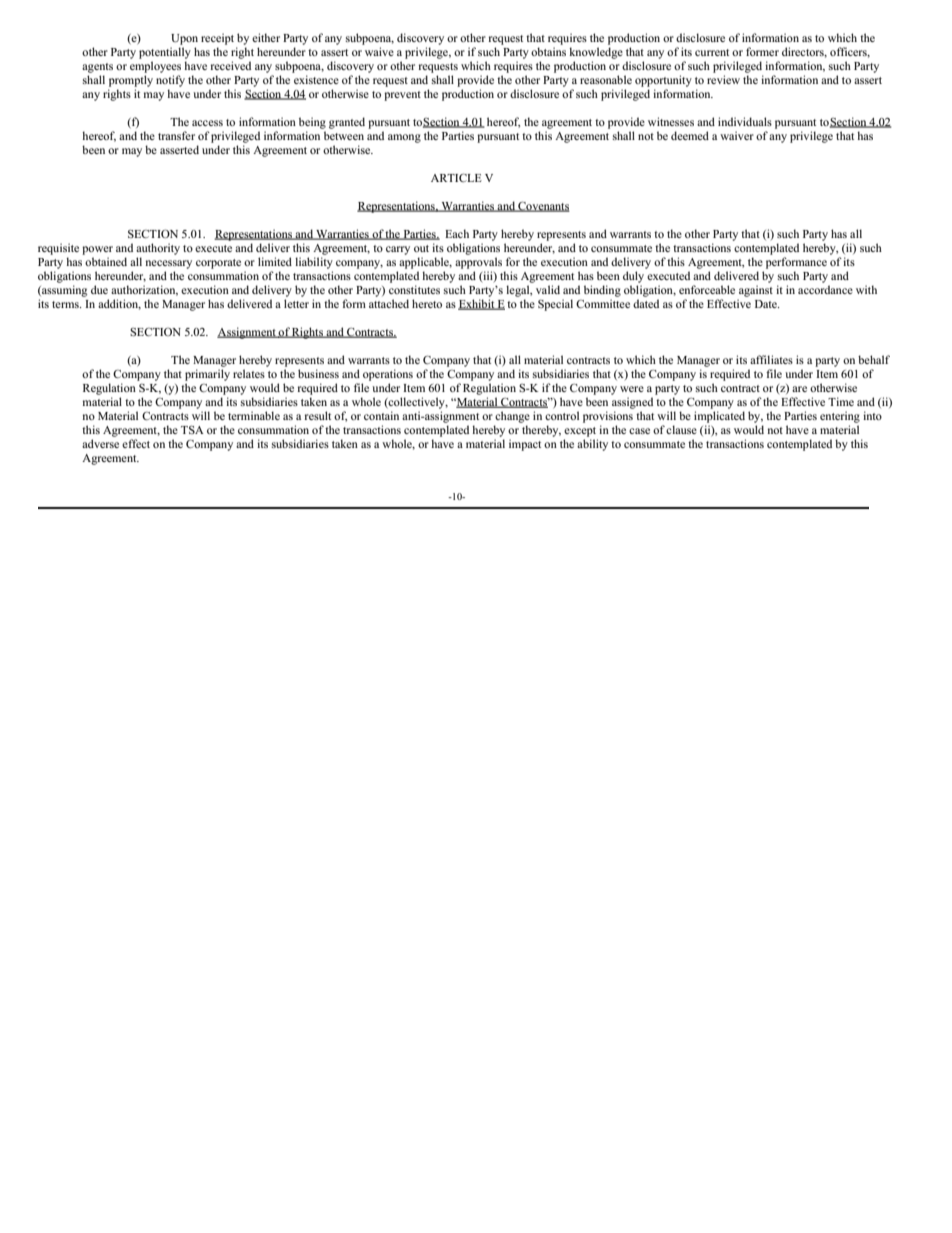  Describe the element at coordinates (169, 264) in the image. I see `necessary` at that location.
